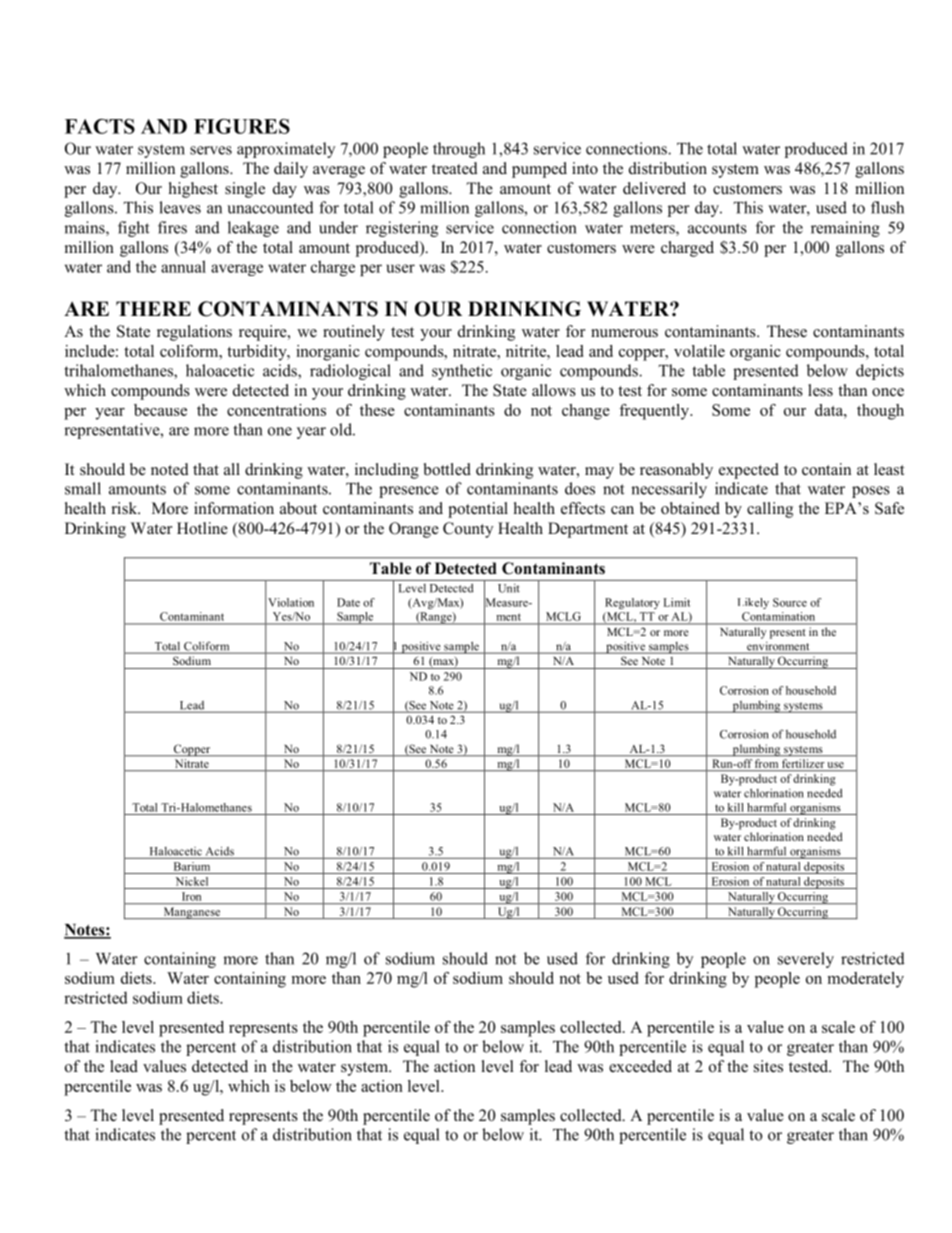  Describe the element at coordinates (509, 588) in the screenshot. I see `Unit` at that location.
